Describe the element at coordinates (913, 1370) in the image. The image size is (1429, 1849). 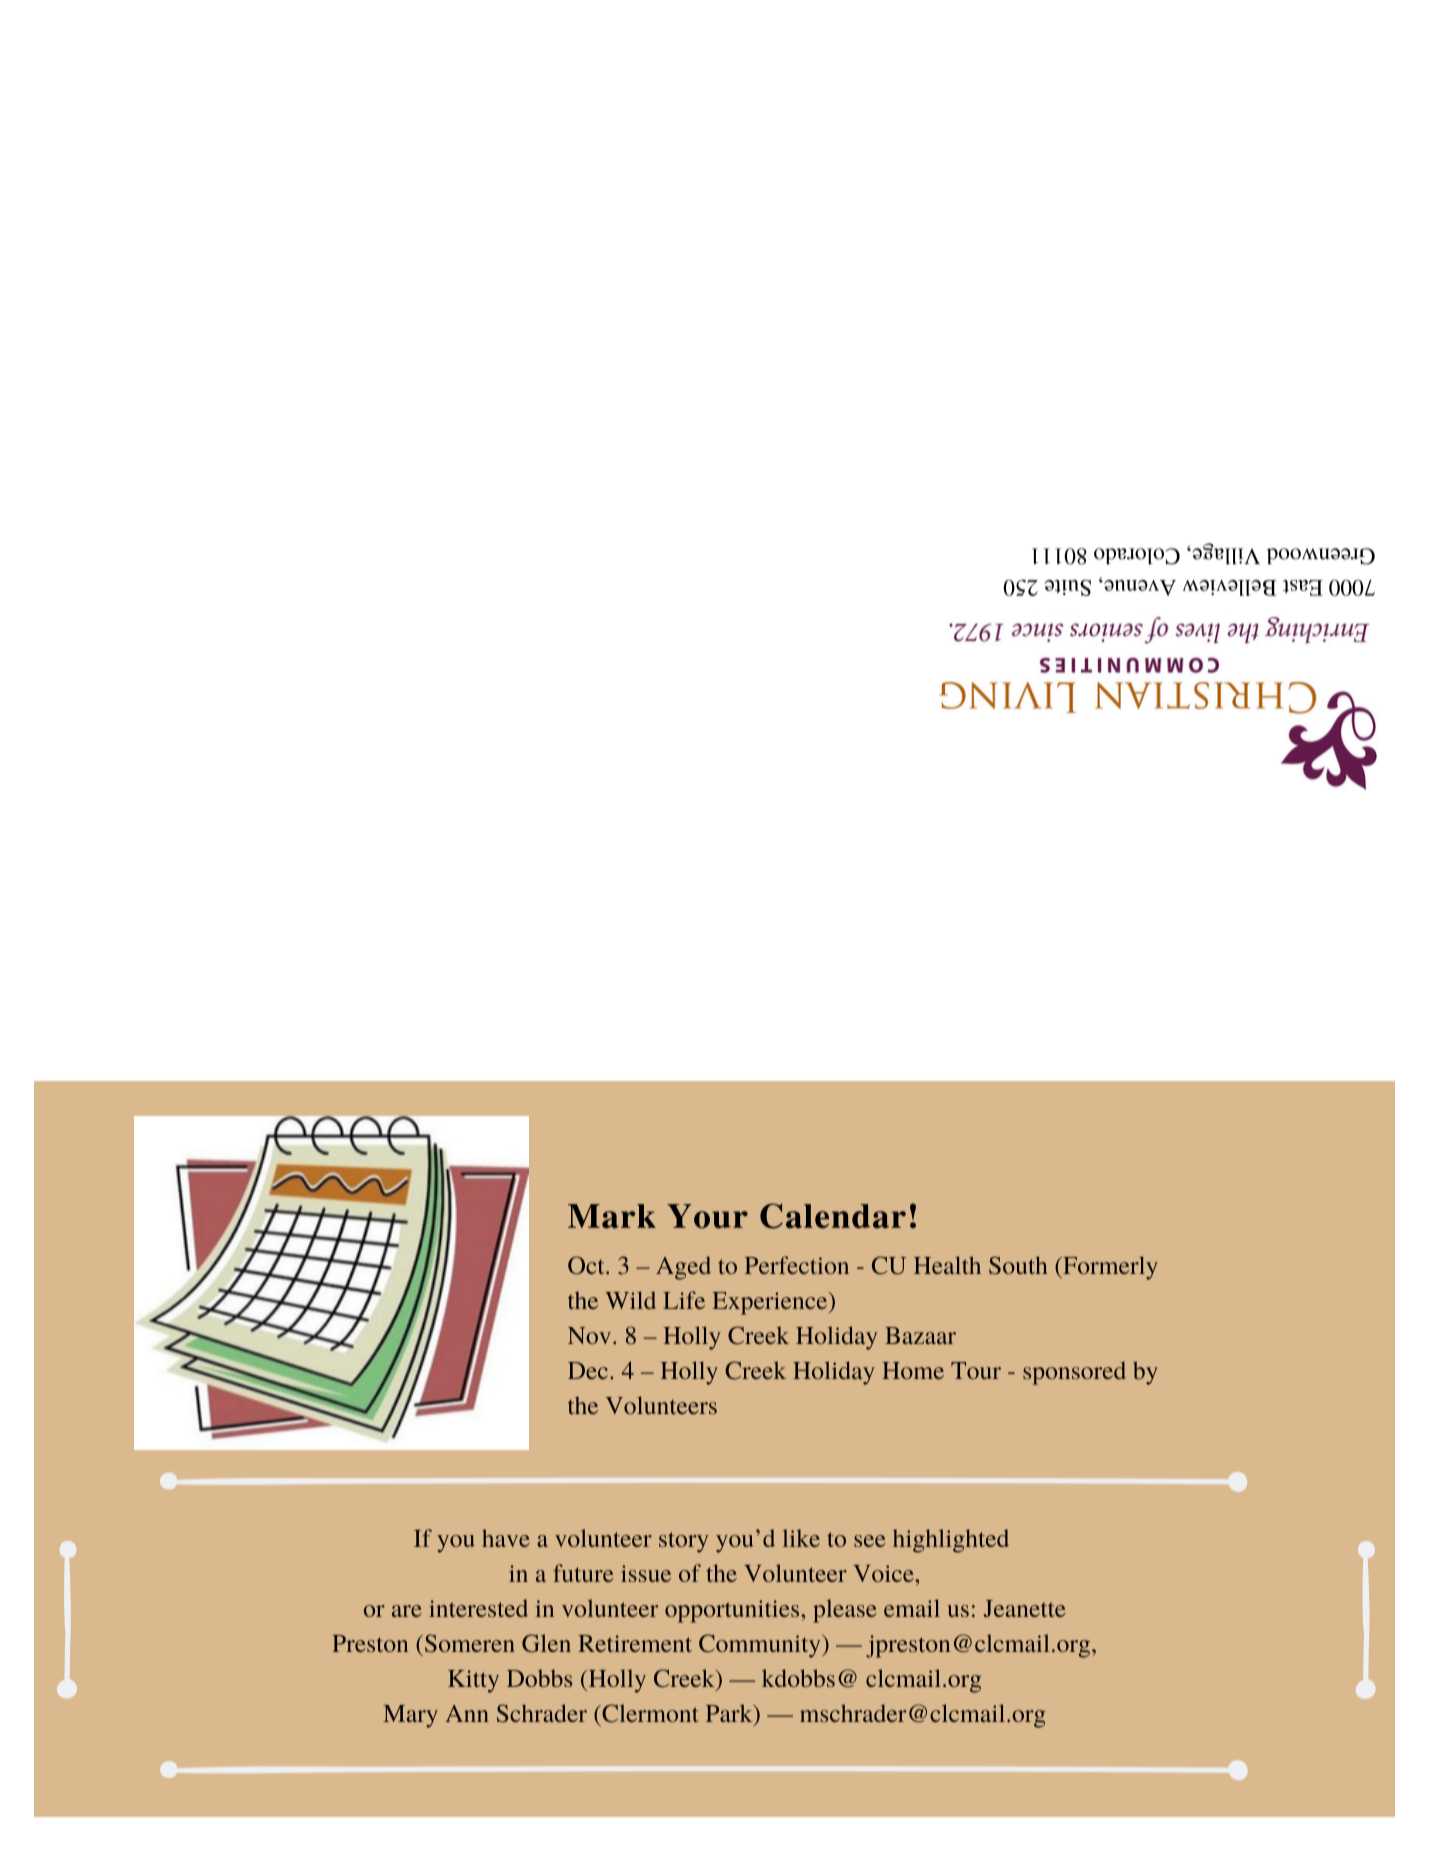
I see `Home` at that location.
